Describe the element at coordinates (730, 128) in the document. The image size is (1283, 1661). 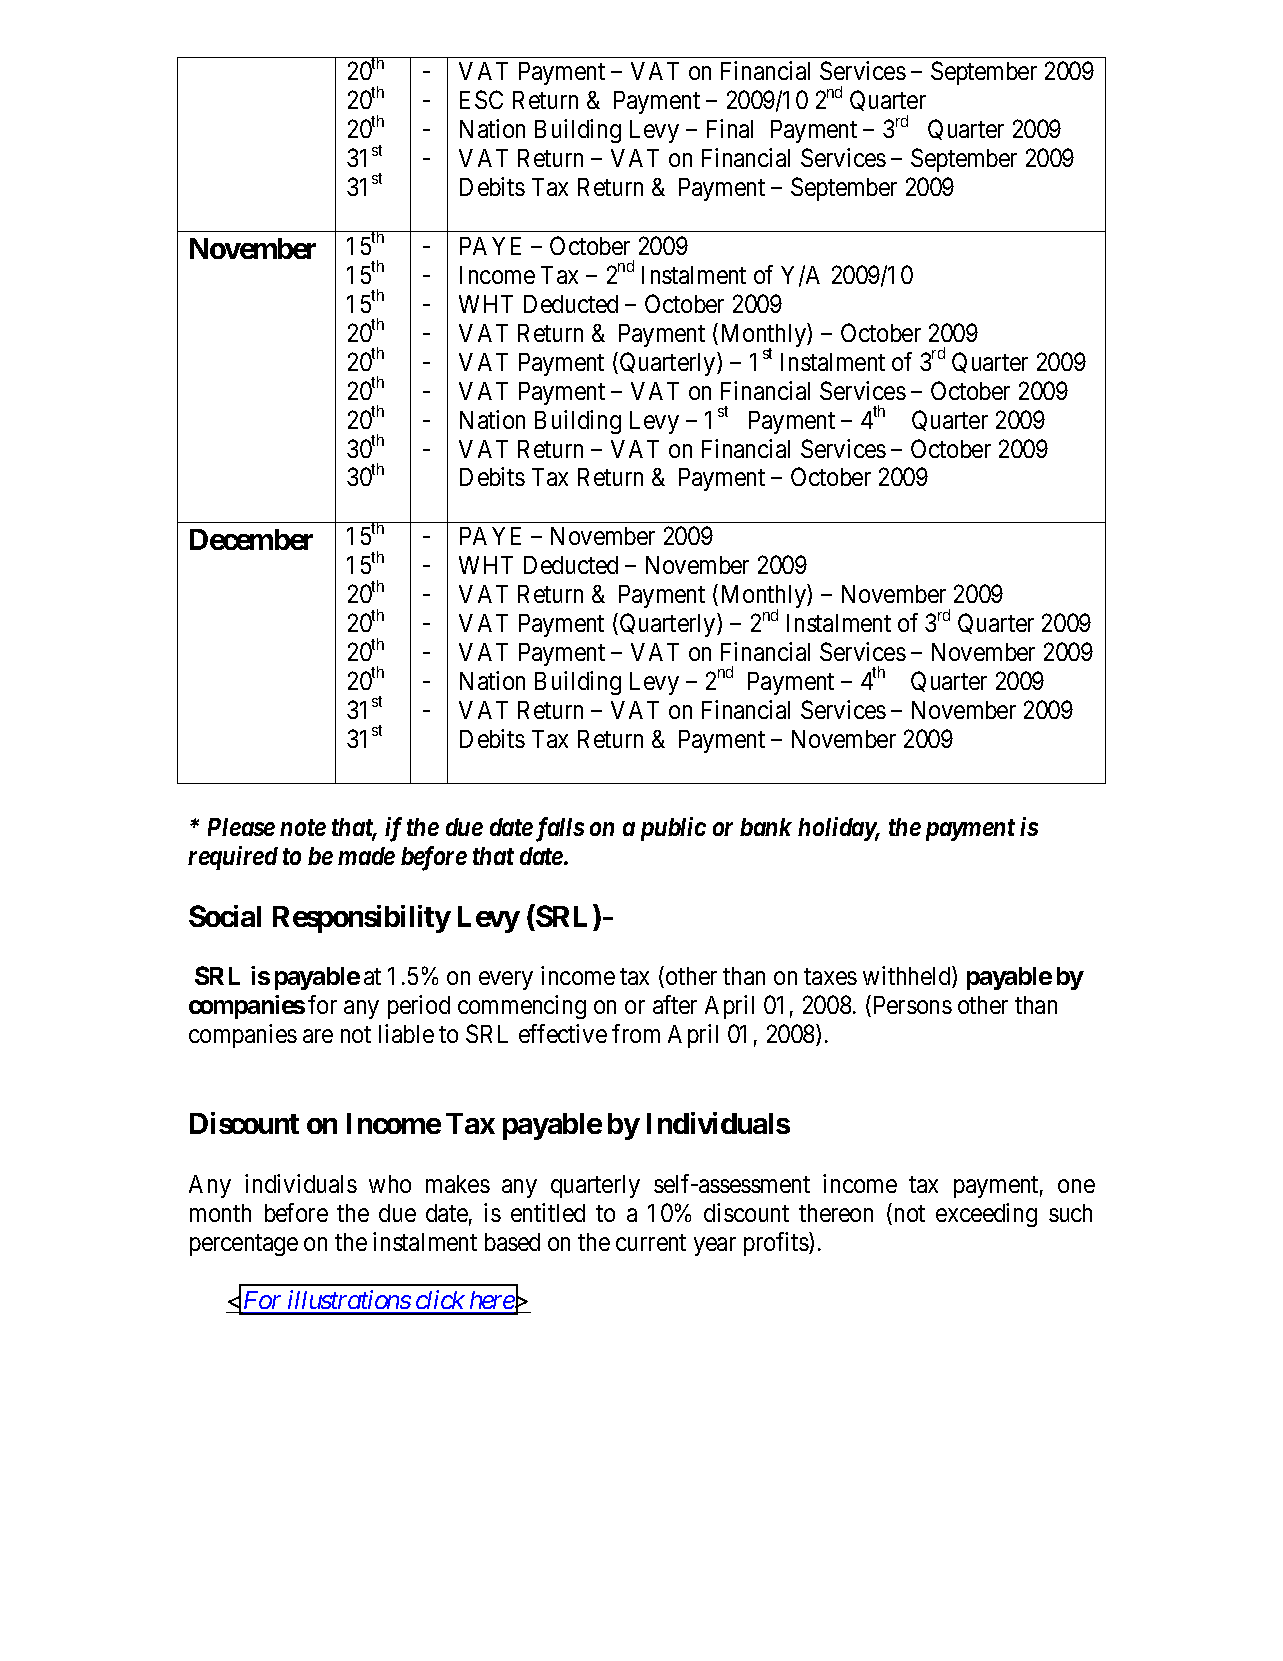
I see `Final` at that location.
